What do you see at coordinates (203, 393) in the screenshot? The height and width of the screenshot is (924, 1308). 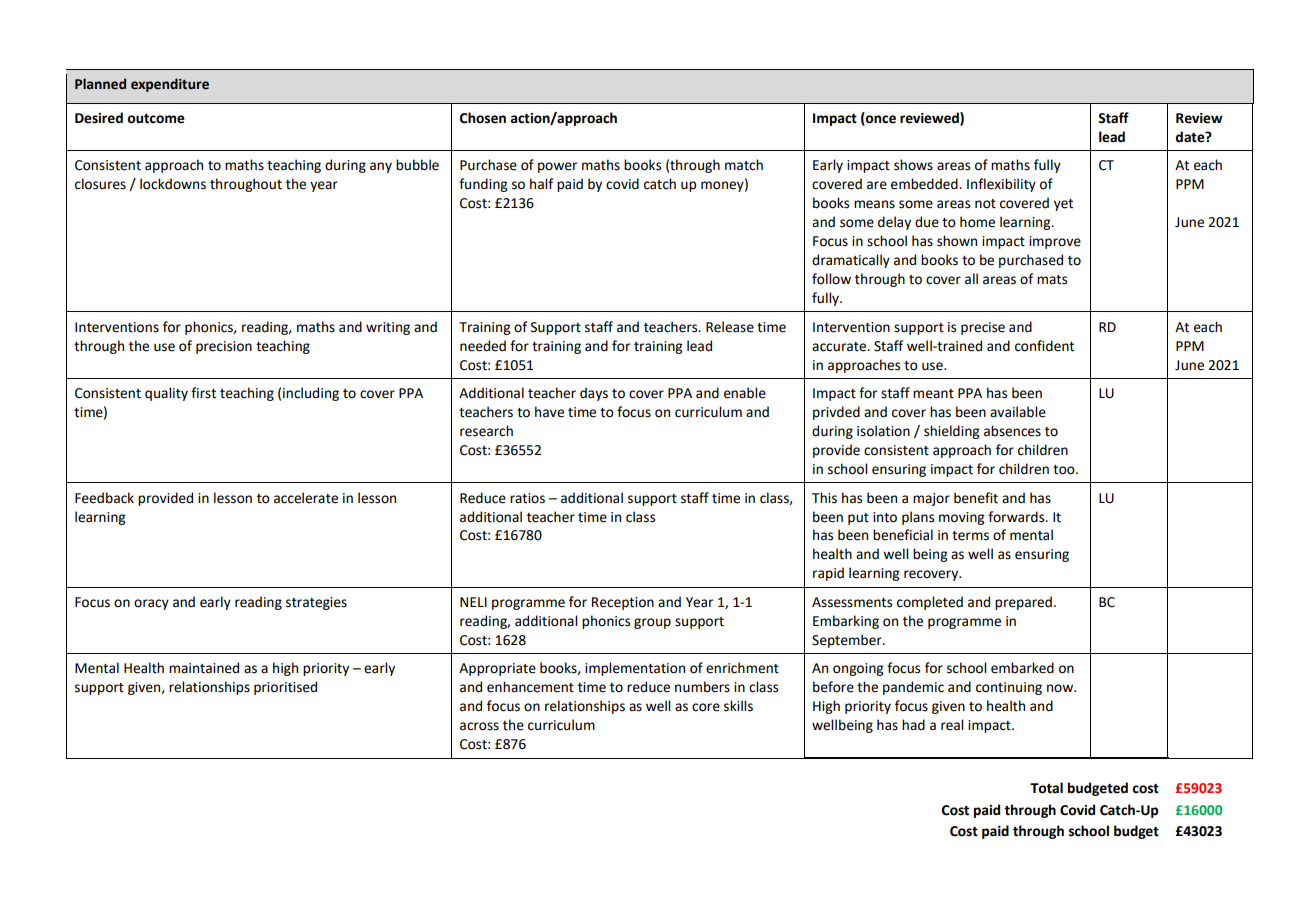 I see `first` at bounding box center [203, 393].
